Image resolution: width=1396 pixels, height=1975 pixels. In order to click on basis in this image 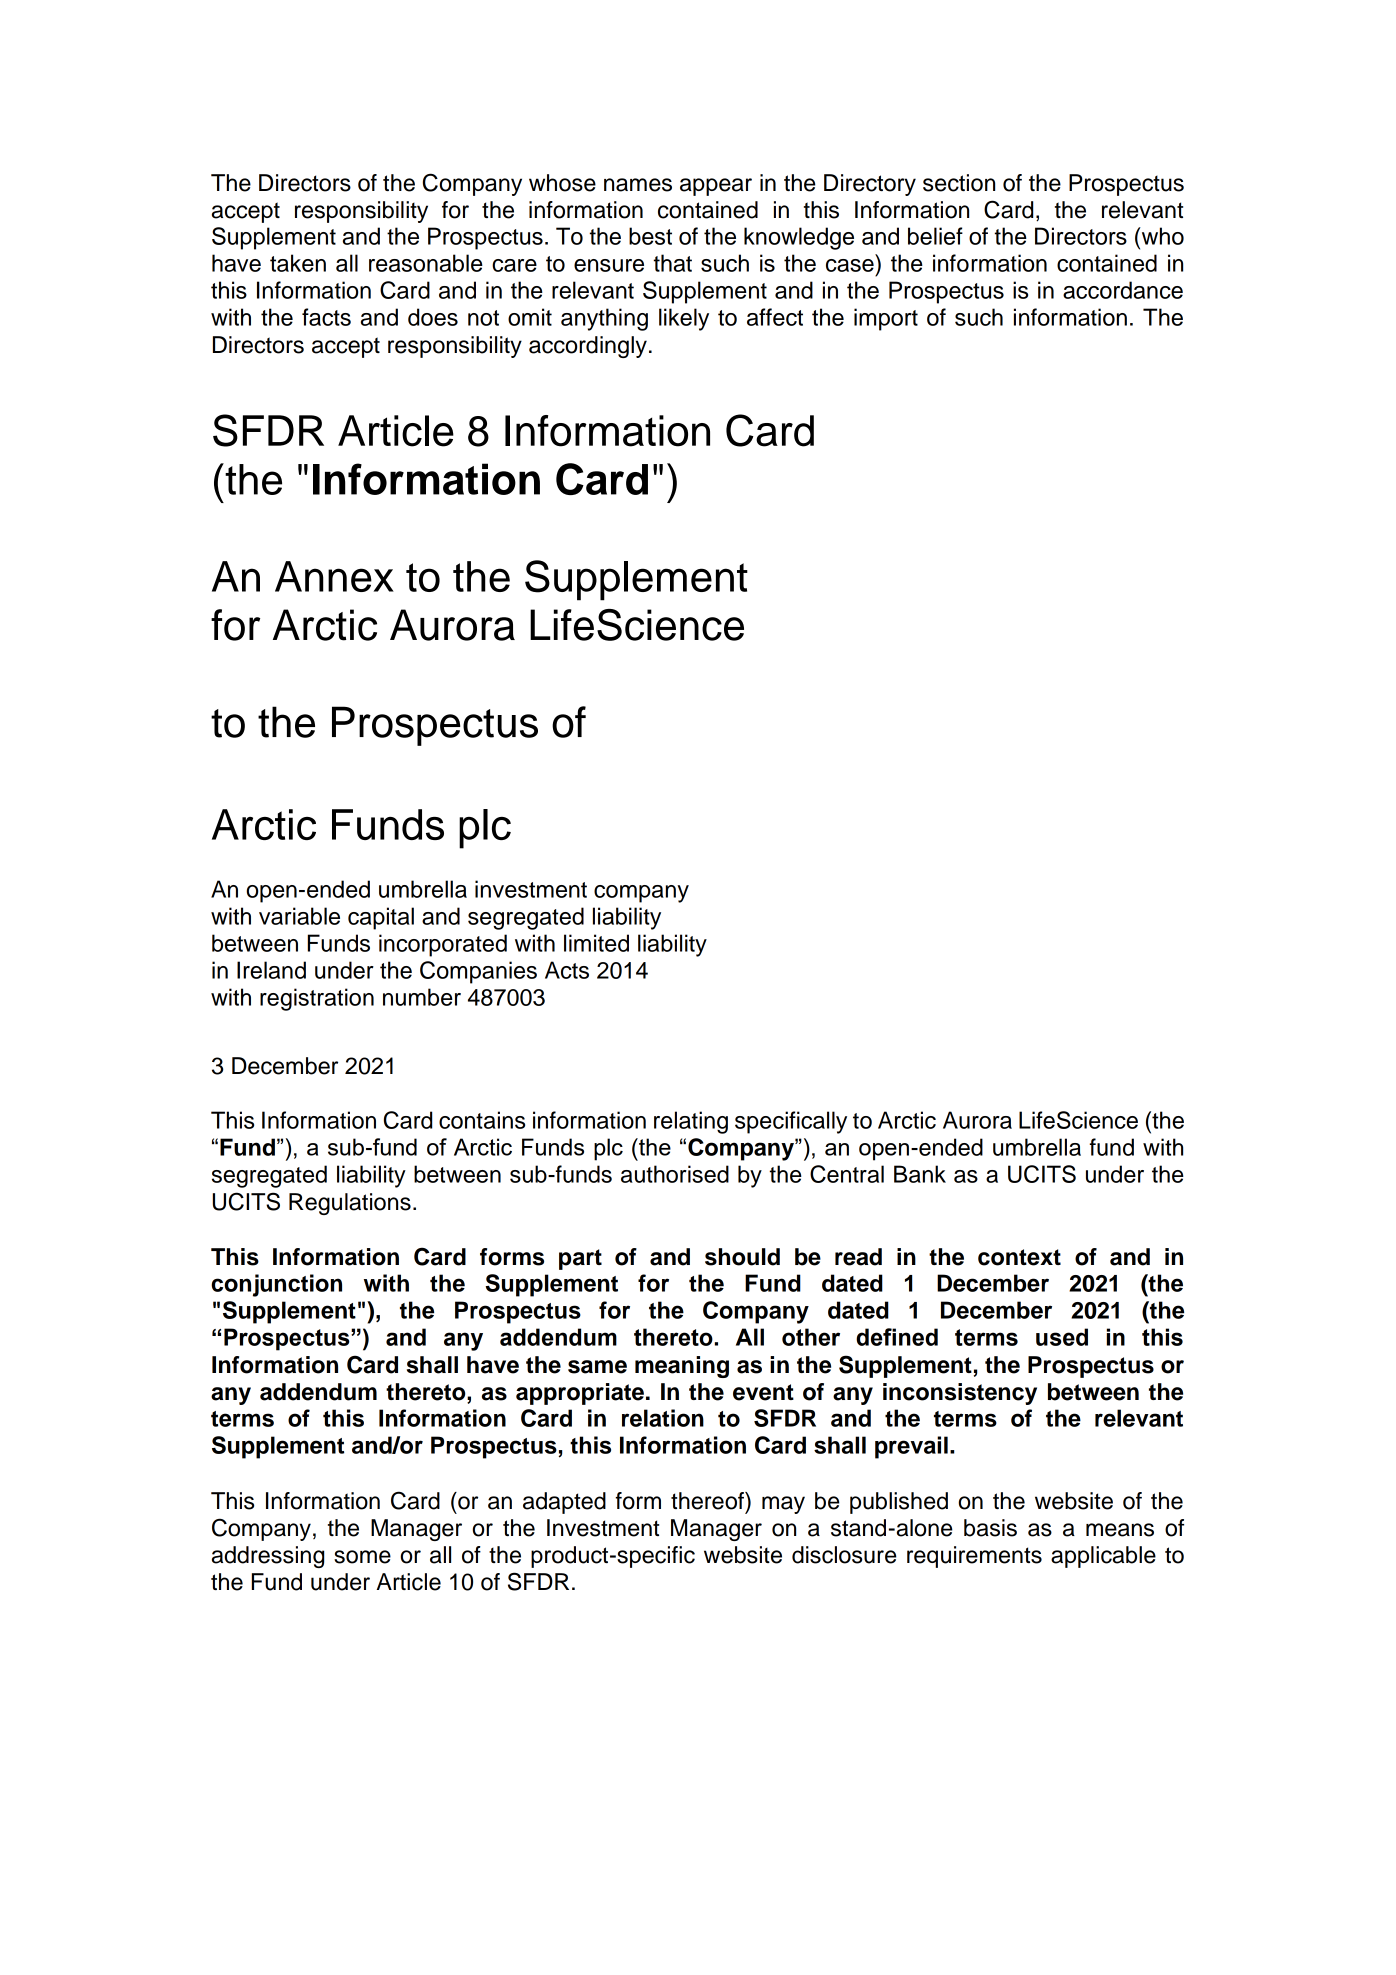, I will do `click(990, 1528)`.
